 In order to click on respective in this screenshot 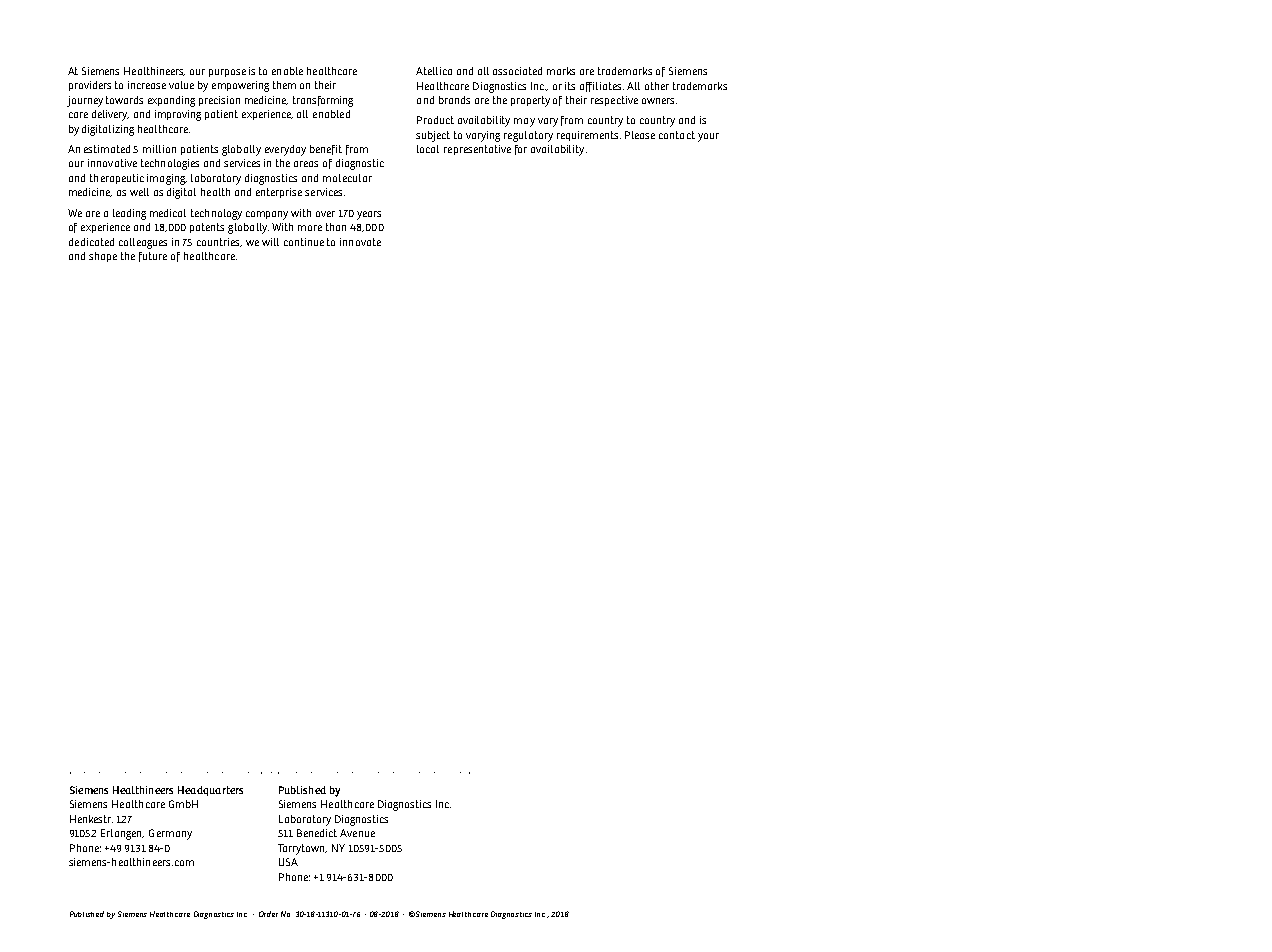, I will do `click(614, 101)`.
